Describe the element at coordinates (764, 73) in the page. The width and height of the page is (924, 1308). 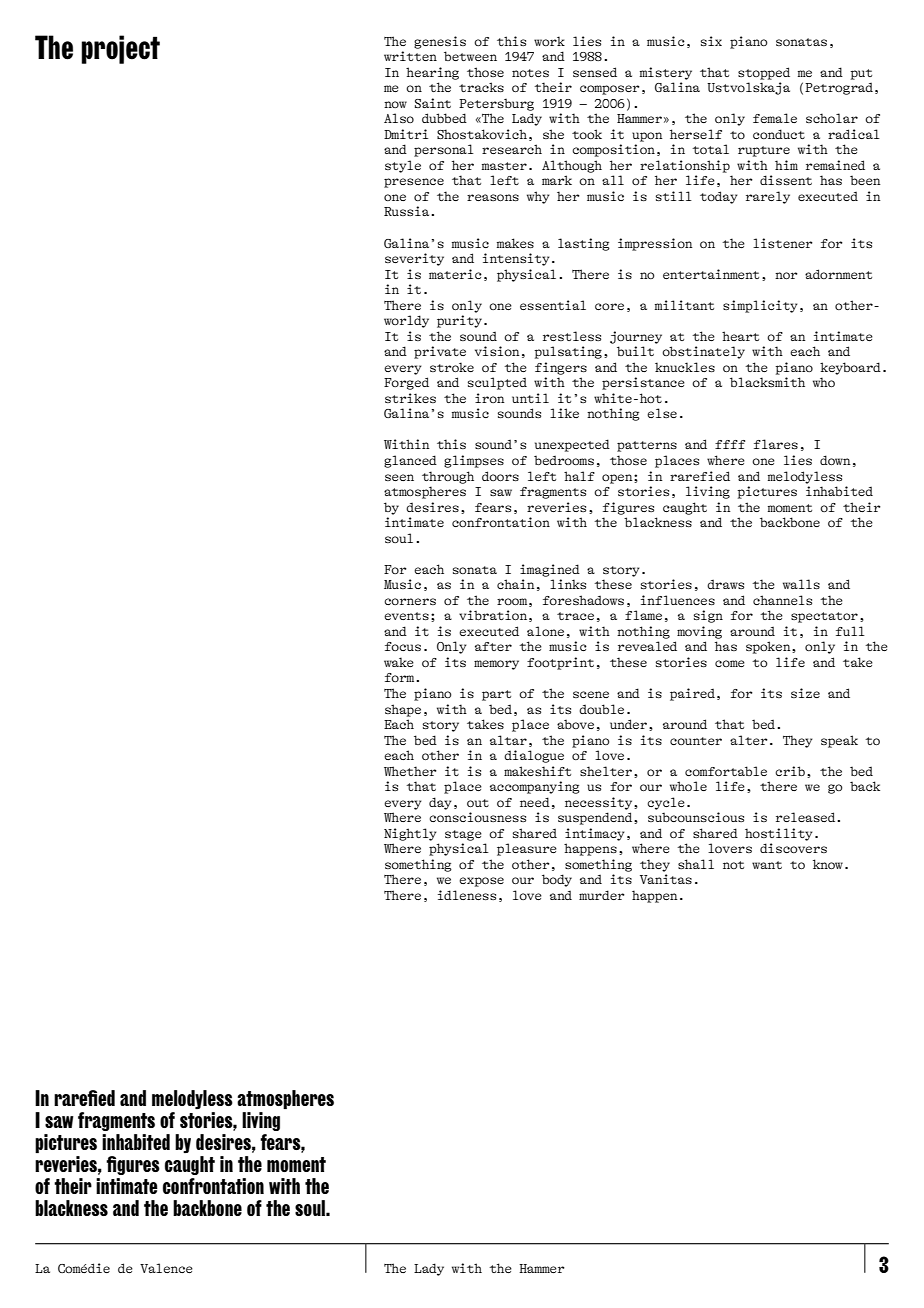
I see `stopped` at that location.
